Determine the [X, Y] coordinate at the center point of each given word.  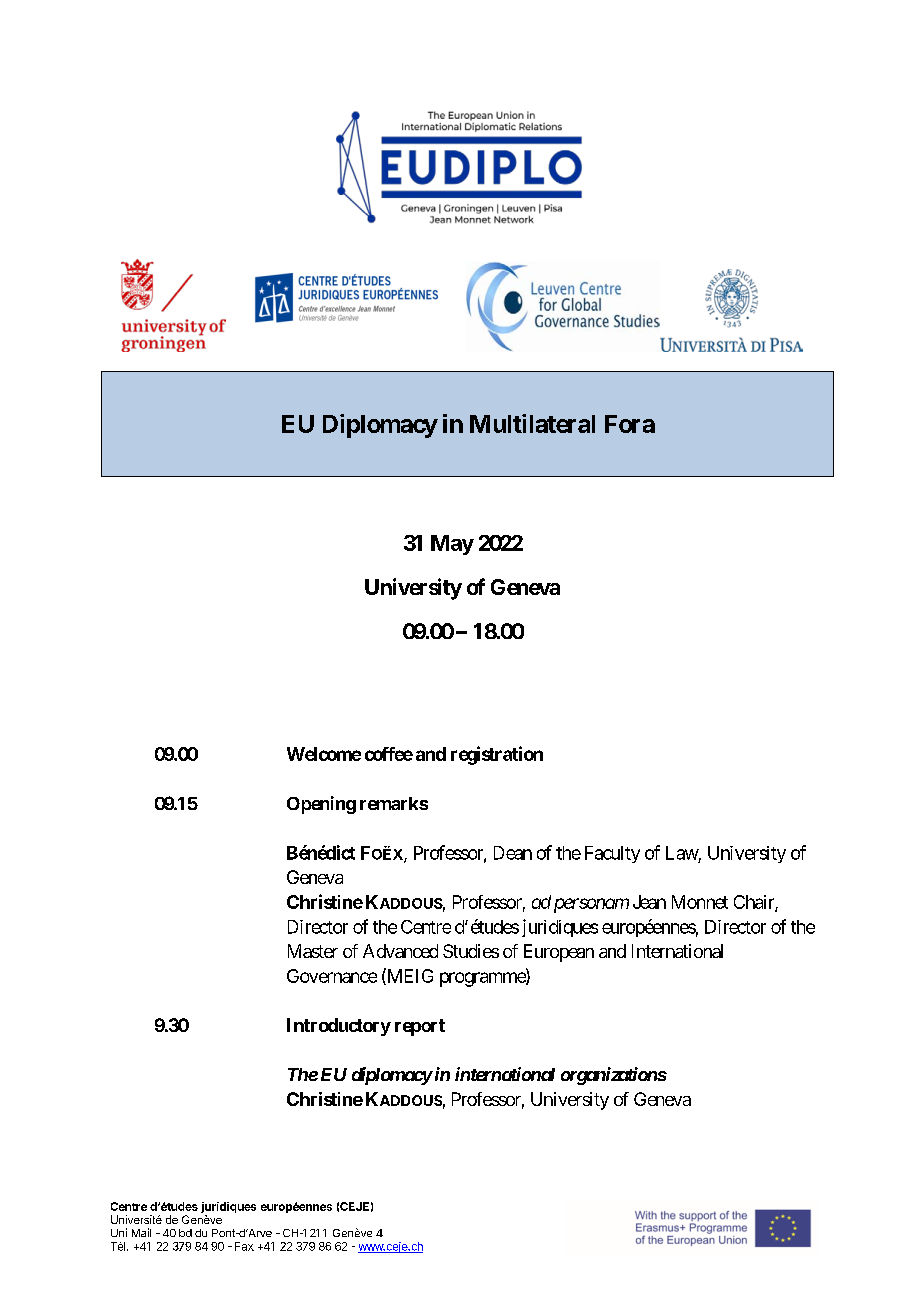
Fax [244, 1246]
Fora [630, 424]
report [420, 1027]
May [452, 545]
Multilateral [532, 423]
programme [483, 979]
